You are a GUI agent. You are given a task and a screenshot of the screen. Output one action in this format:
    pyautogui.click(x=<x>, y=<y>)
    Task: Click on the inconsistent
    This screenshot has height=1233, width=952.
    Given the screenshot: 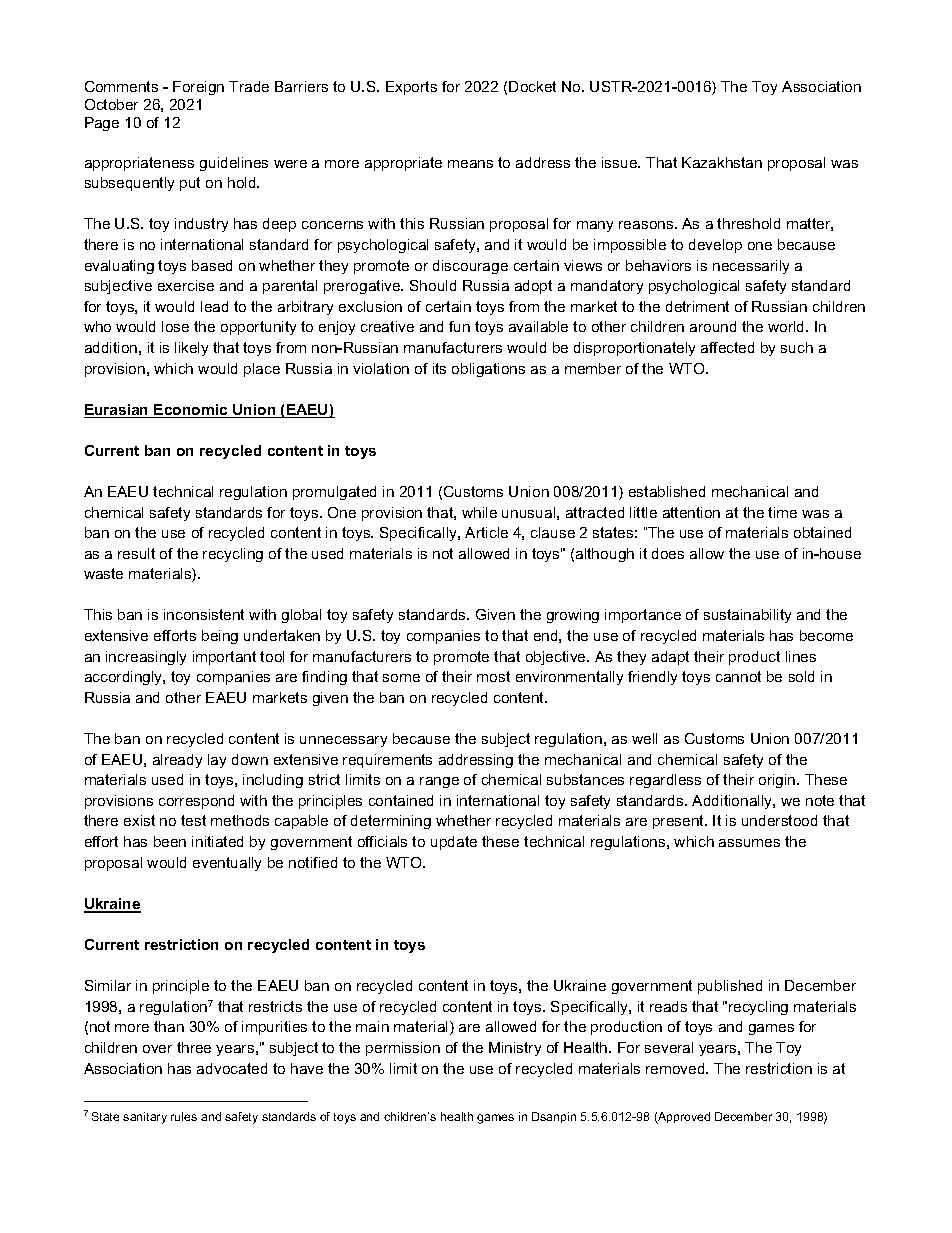 What is the action you would take?
    pyautogui.click(x=204, y=614)
